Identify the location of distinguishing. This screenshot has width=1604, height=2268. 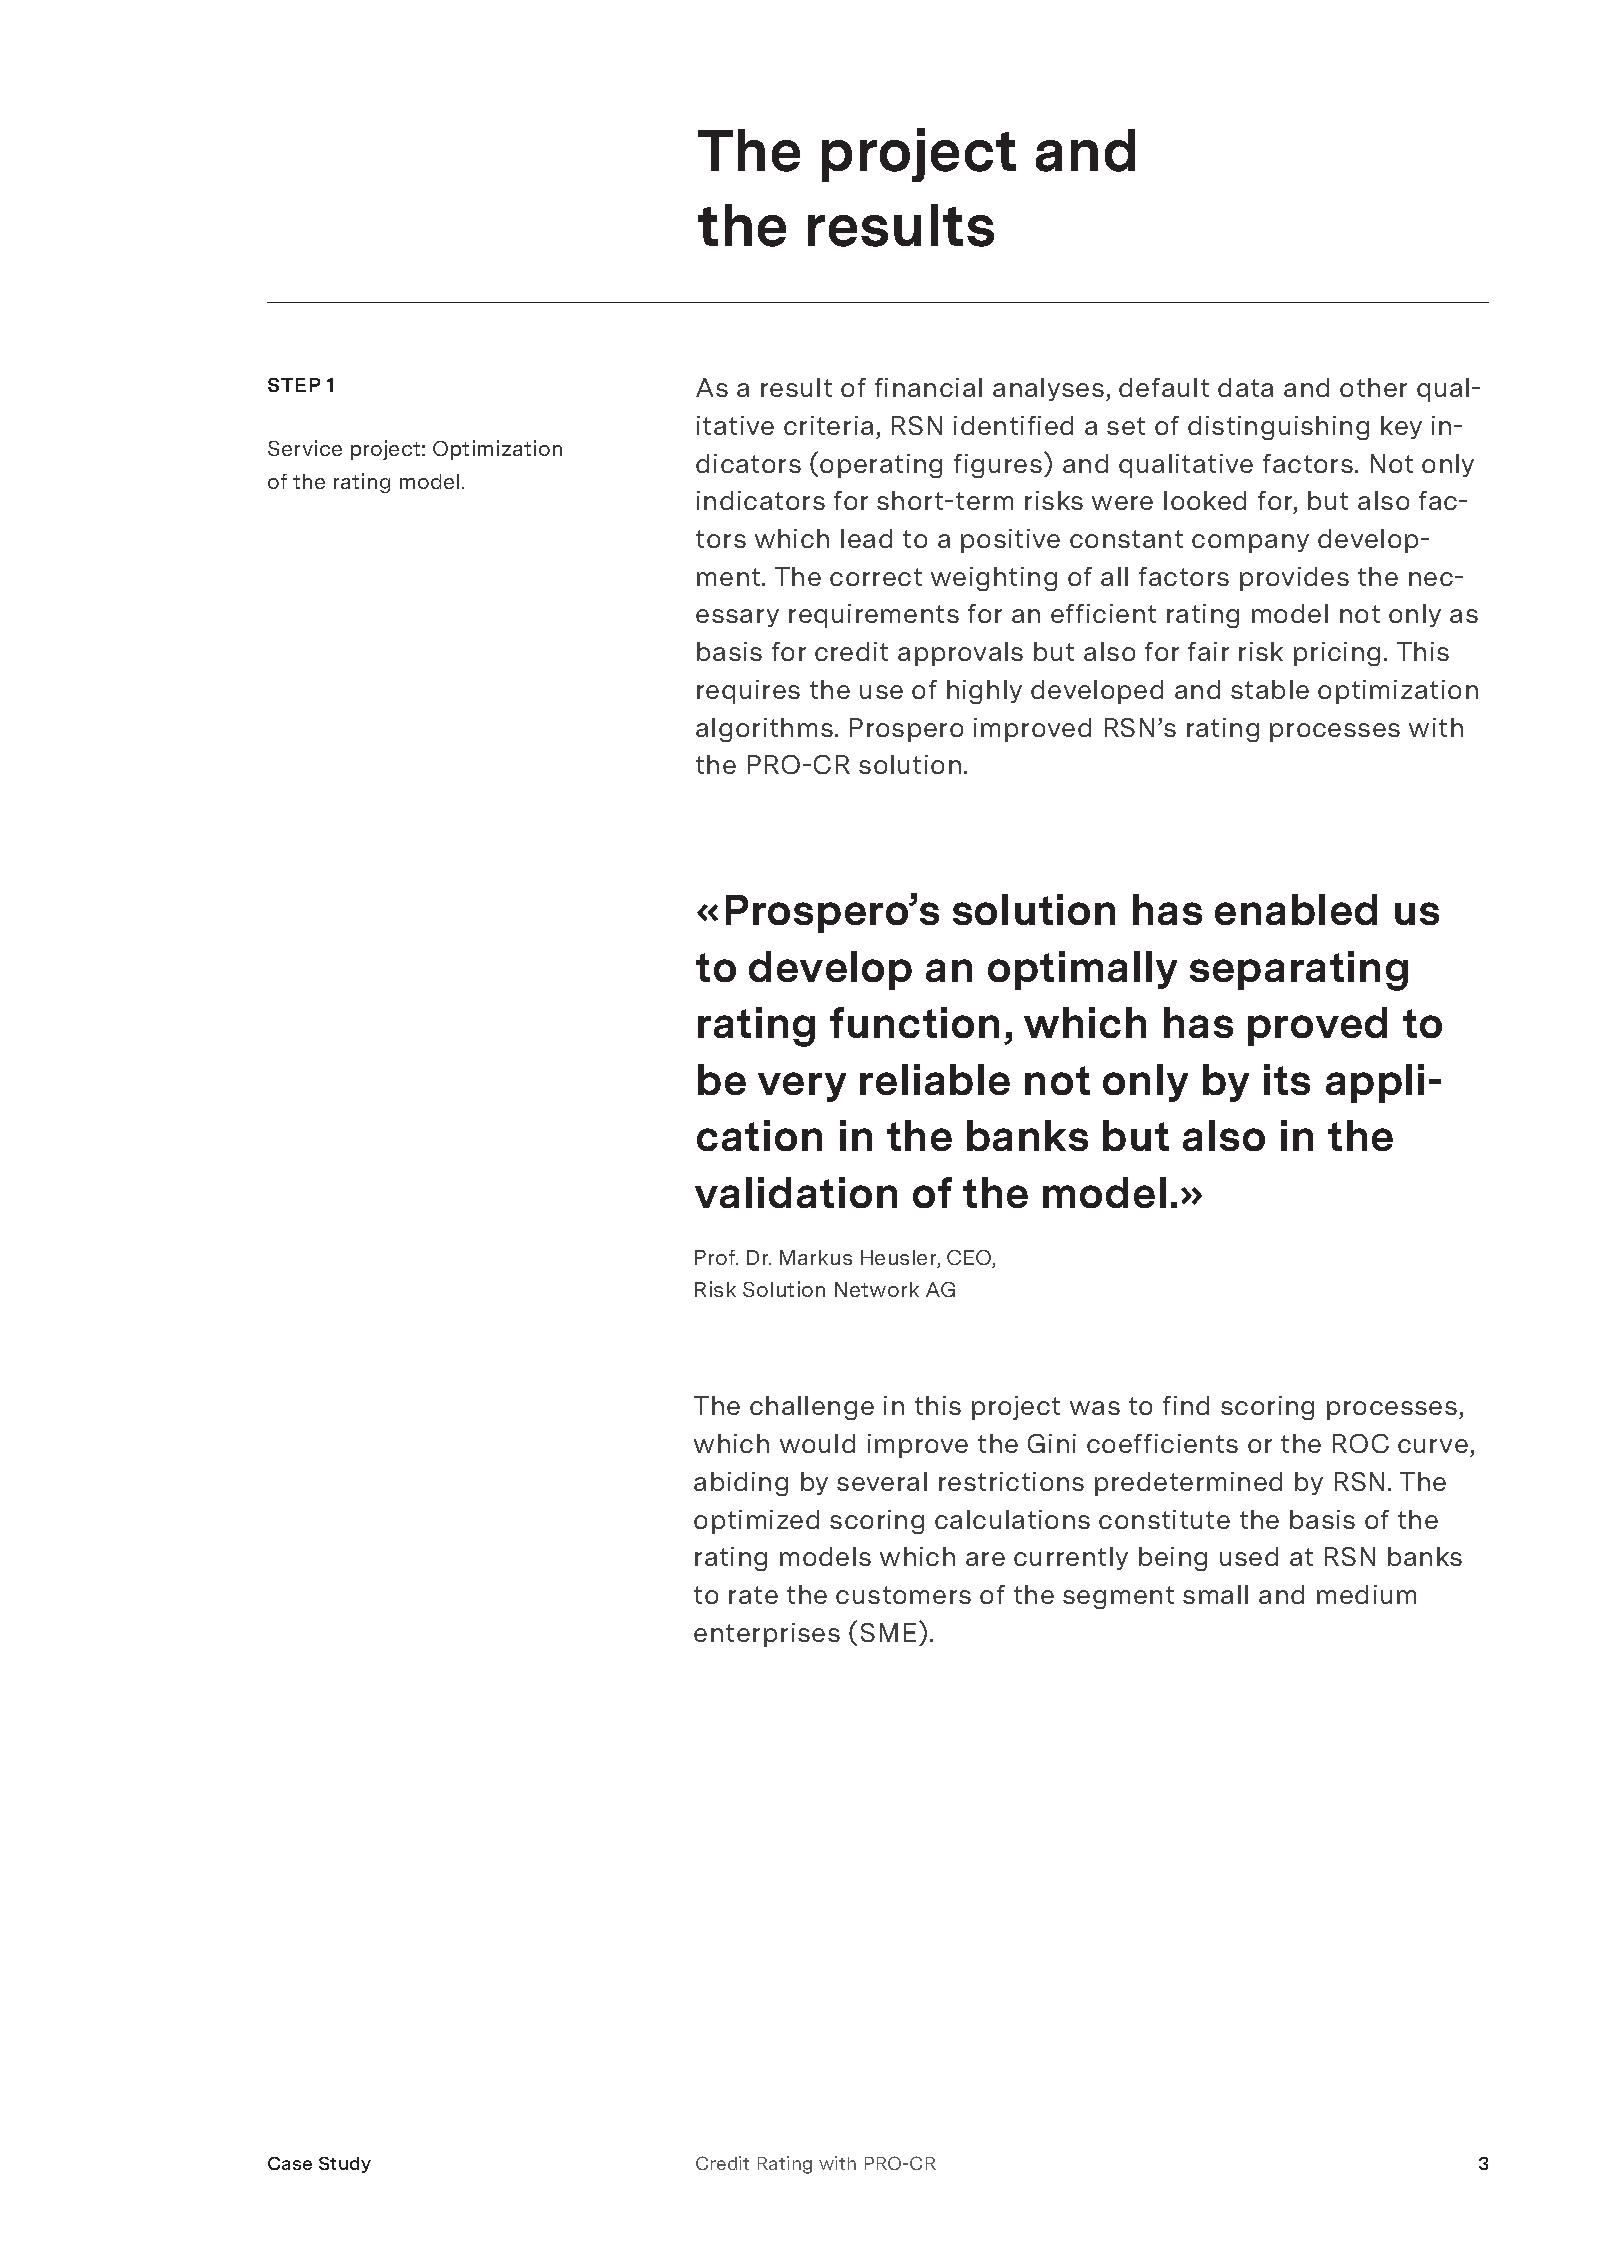
(1278, 428).
